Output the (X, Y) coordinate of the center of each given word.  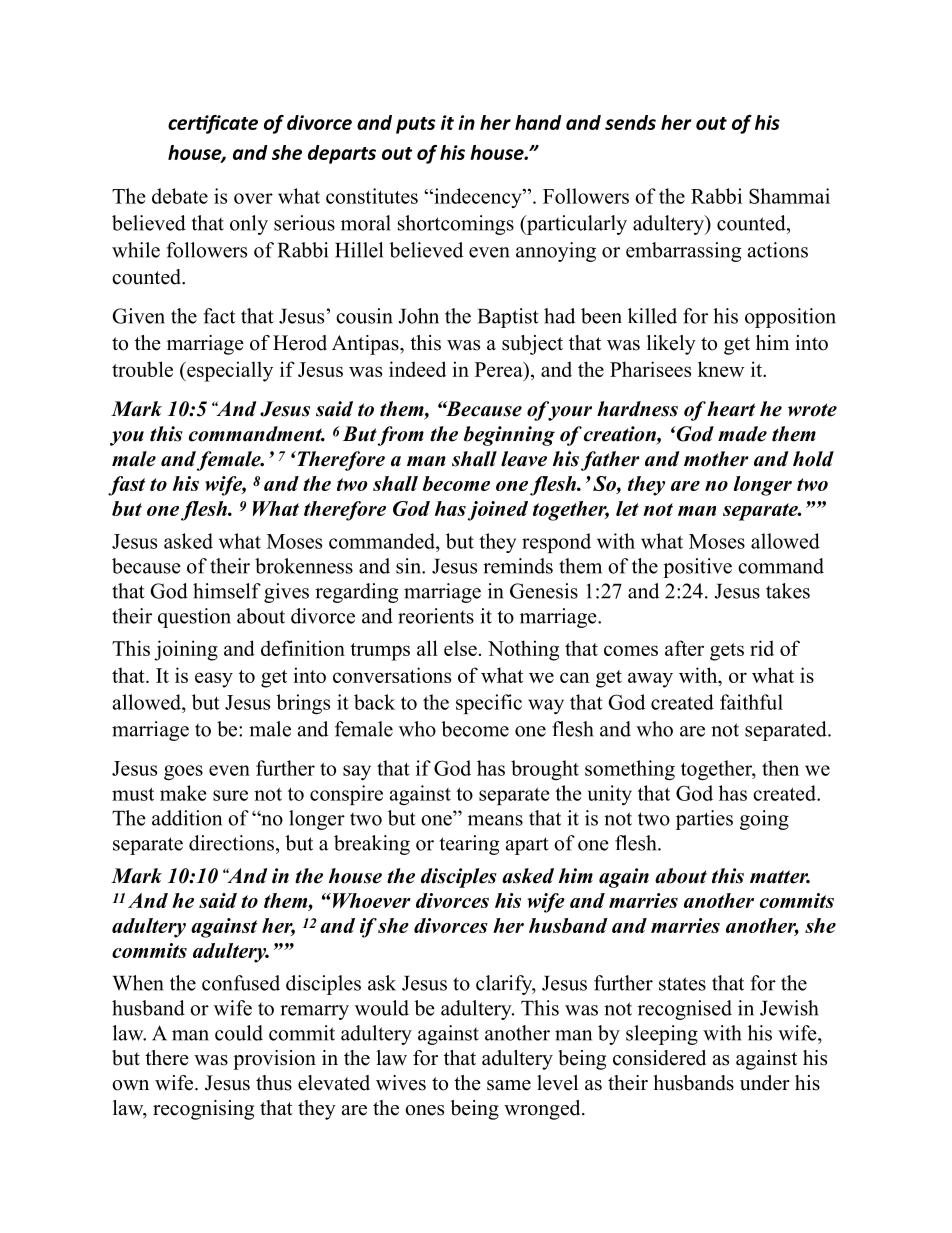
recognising (203, 1110)
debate (180, 196)
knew (721, 369)
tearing (469, 845)
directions (231, 843)
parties (704, 820)
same (509, 1085)
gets (727, 652)
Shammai (789, 196)
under (765, 1083)
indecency (478, 198)
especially (229, 371)
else (460, 648)
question (194, 618)
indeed (417, 369)
